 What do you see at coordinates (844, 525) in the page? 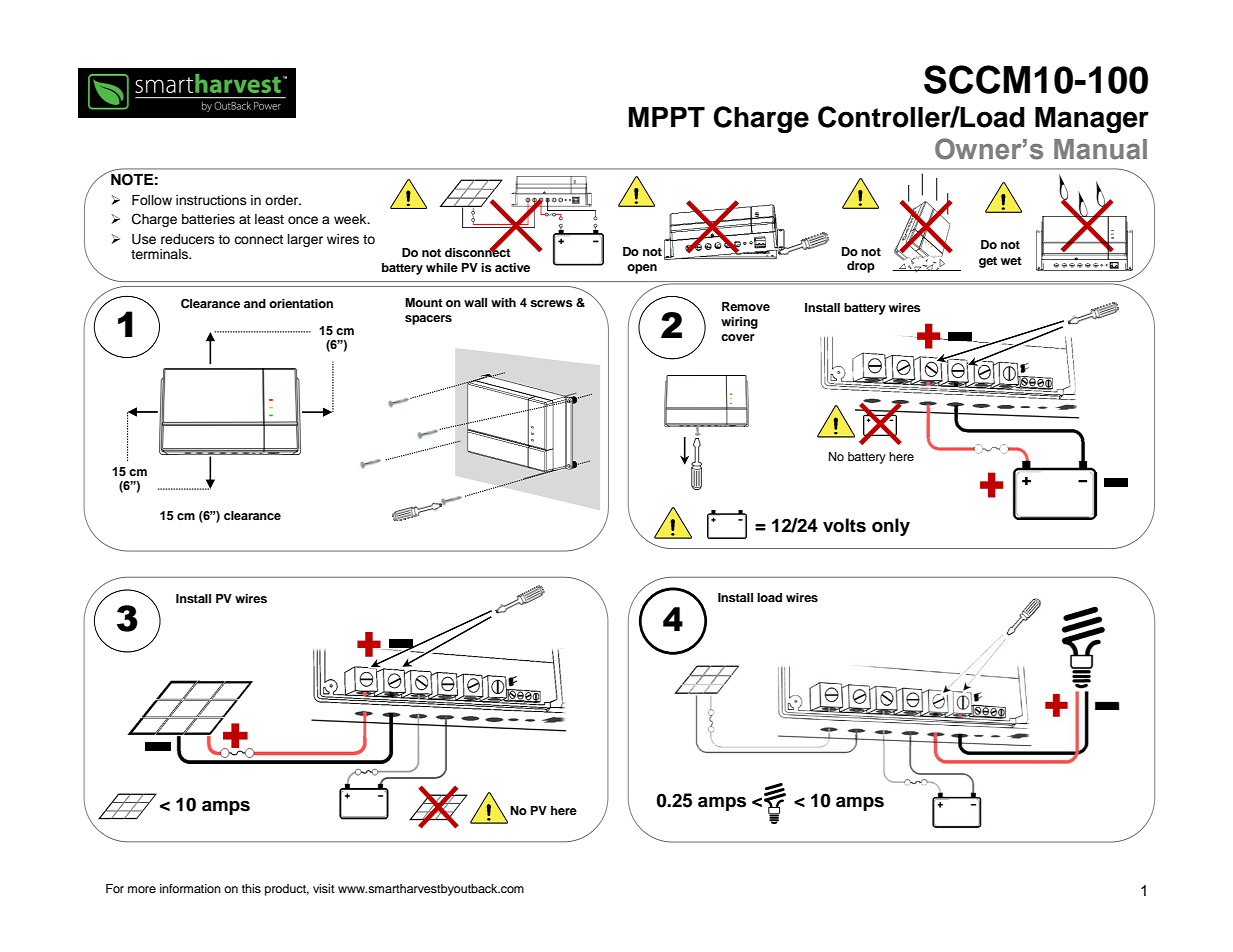
I see `volts` at bounding box center [844, 525].
